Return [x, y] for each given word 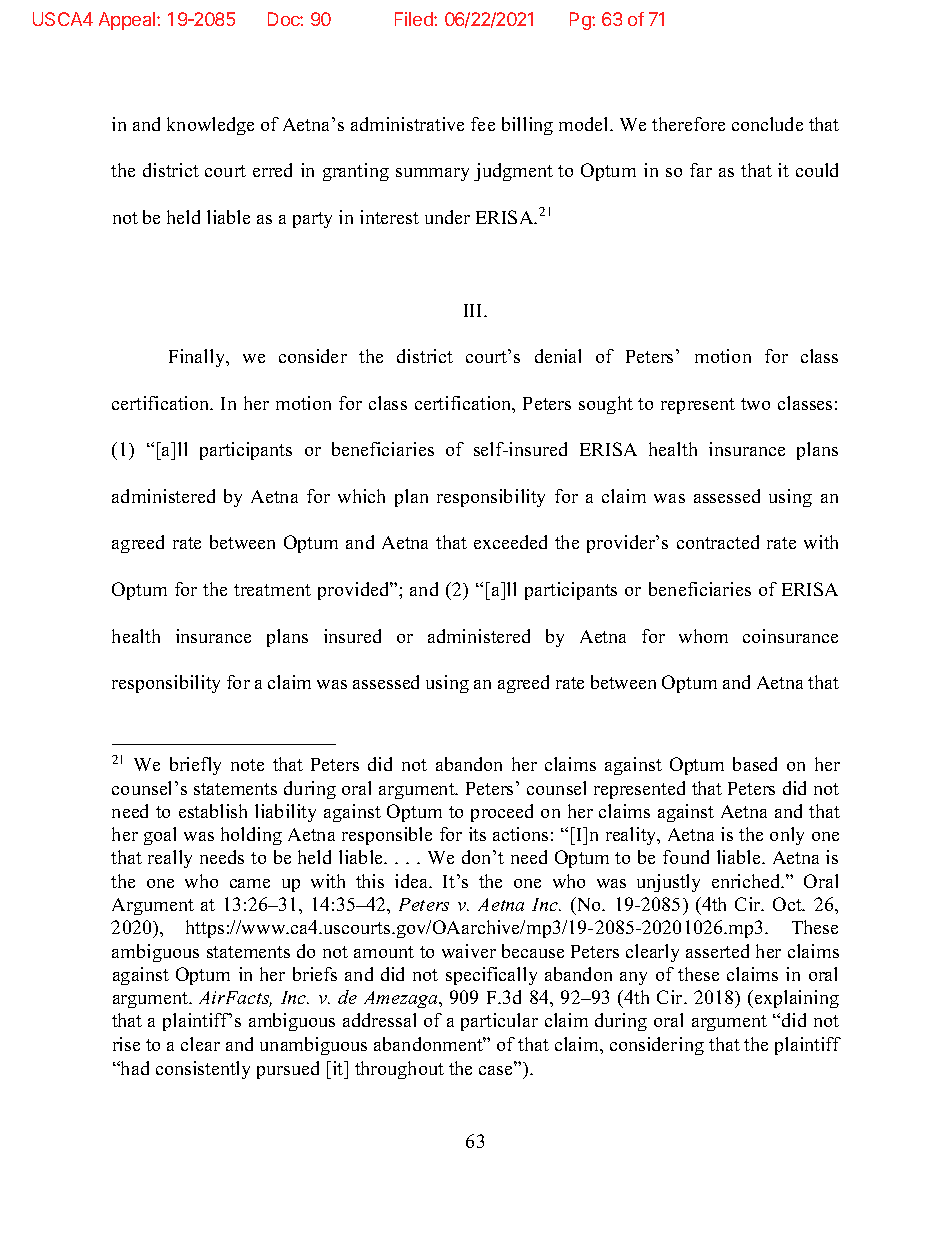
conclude [767, 124]
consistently [203, 1070]
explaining [797, 999]
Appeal [128, 21]
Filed [415, 19]
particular [499, 1022]
